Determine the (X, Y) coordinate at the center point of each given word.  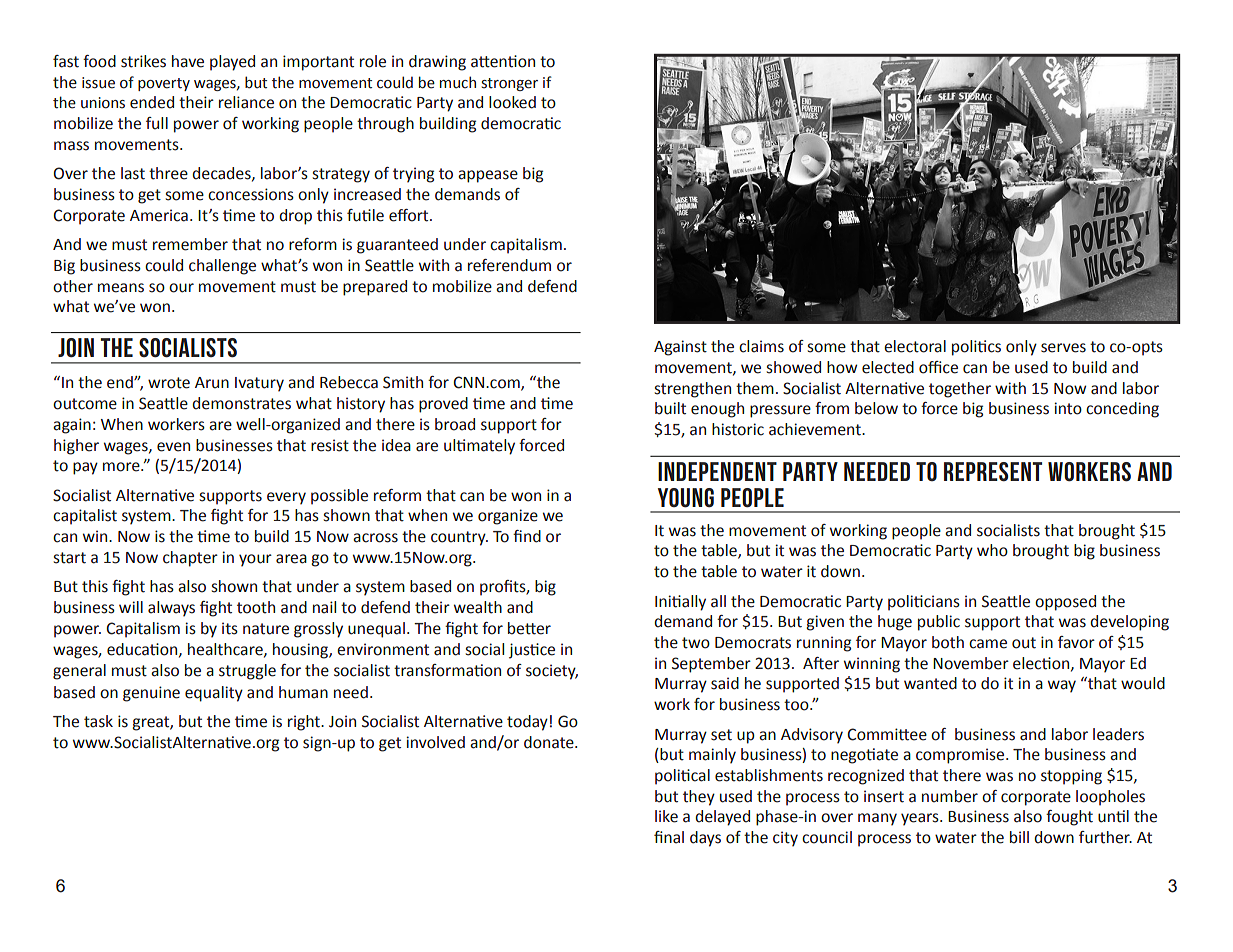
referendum (509, 265)
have (188, 61)
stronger (509, 84)
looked (512, 102)
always (171, 609)
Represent (993, 472)
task (98, 721)
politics (976, 348)
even (173, 447)
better (529, 628)
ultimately (479, 447)
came (988, 644)
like (666, 816)
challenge (222, 267)
